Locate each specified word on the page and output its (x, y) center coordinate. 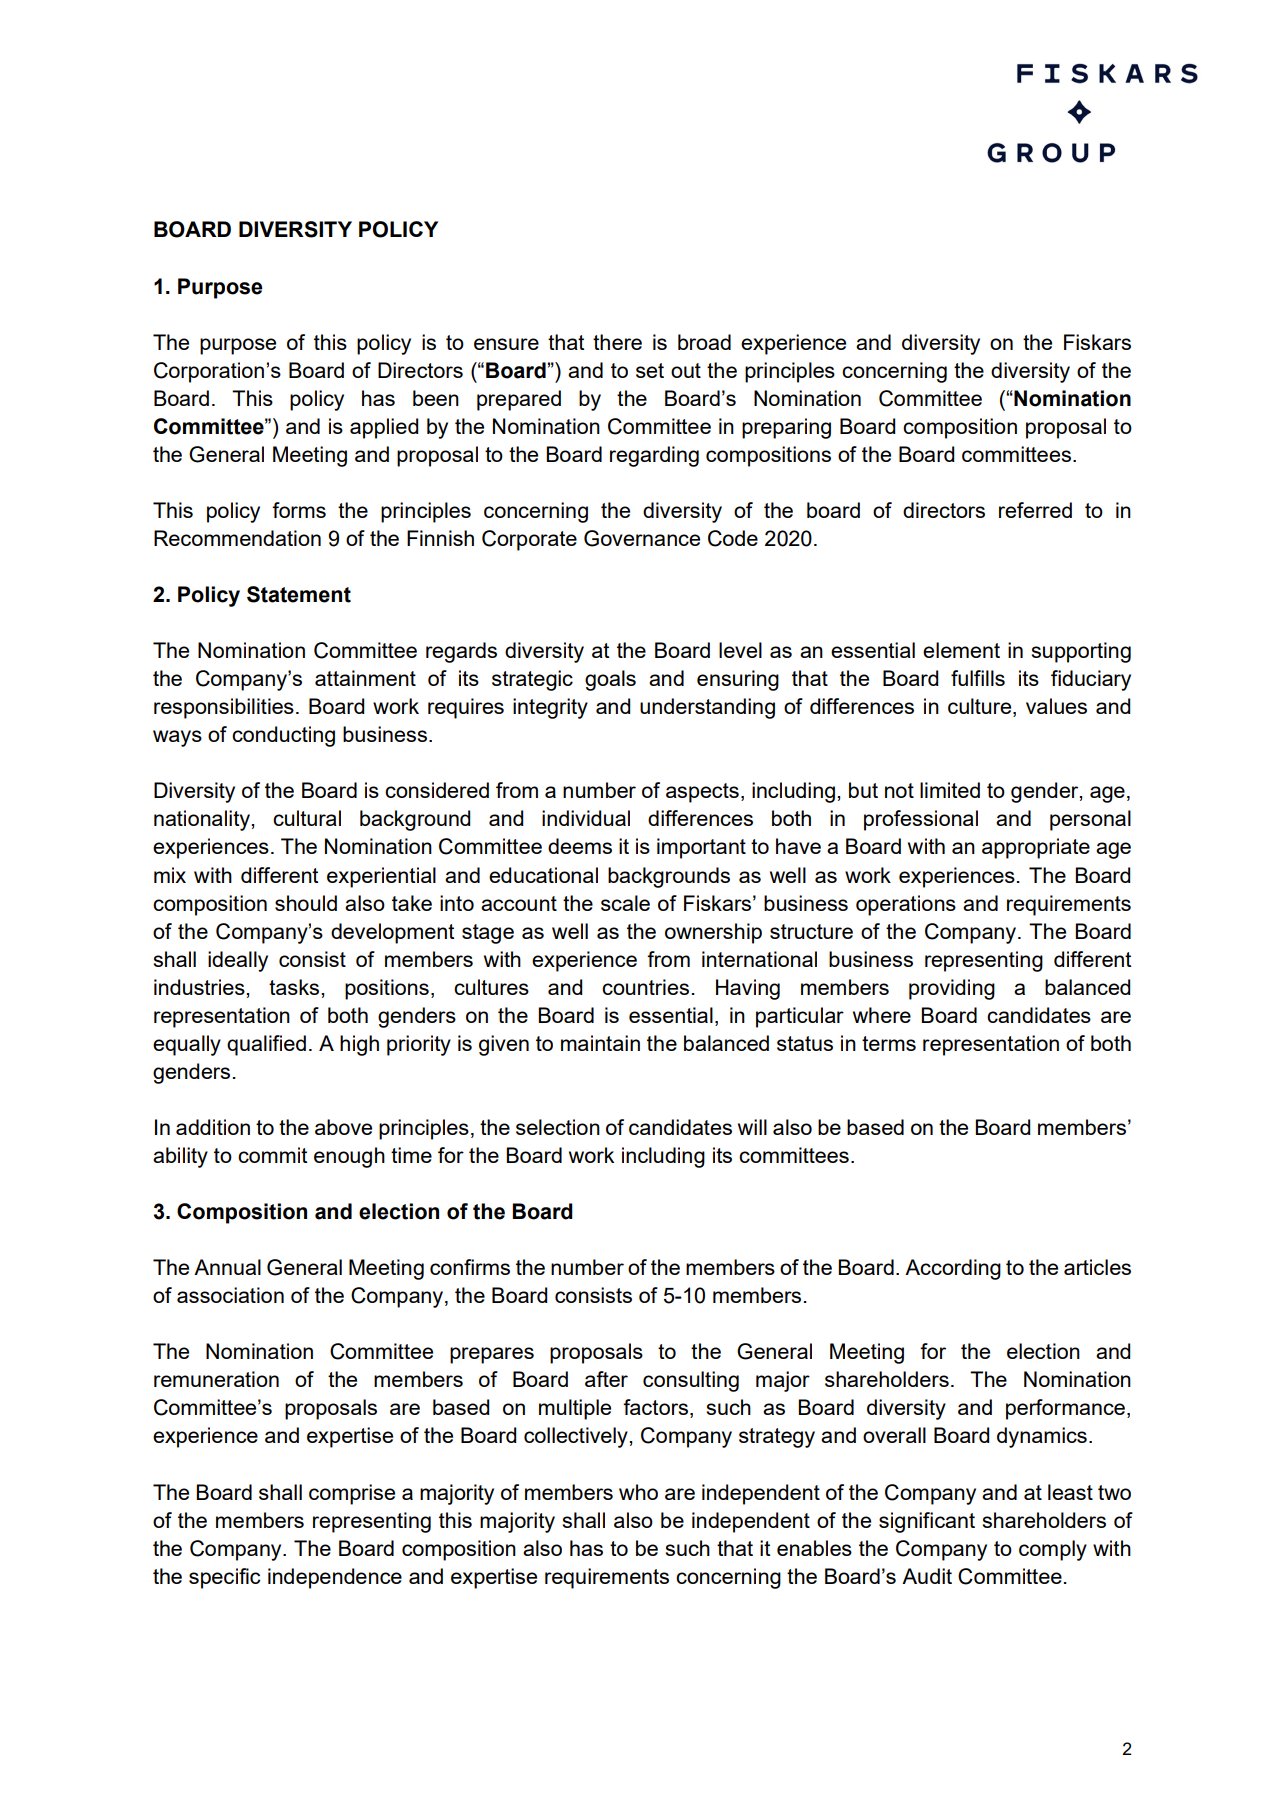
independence (335, 1578)
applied (384, 428)
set (650, 370)
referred (1035, 510)
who (638, 1492)
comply (1053, 1550)
